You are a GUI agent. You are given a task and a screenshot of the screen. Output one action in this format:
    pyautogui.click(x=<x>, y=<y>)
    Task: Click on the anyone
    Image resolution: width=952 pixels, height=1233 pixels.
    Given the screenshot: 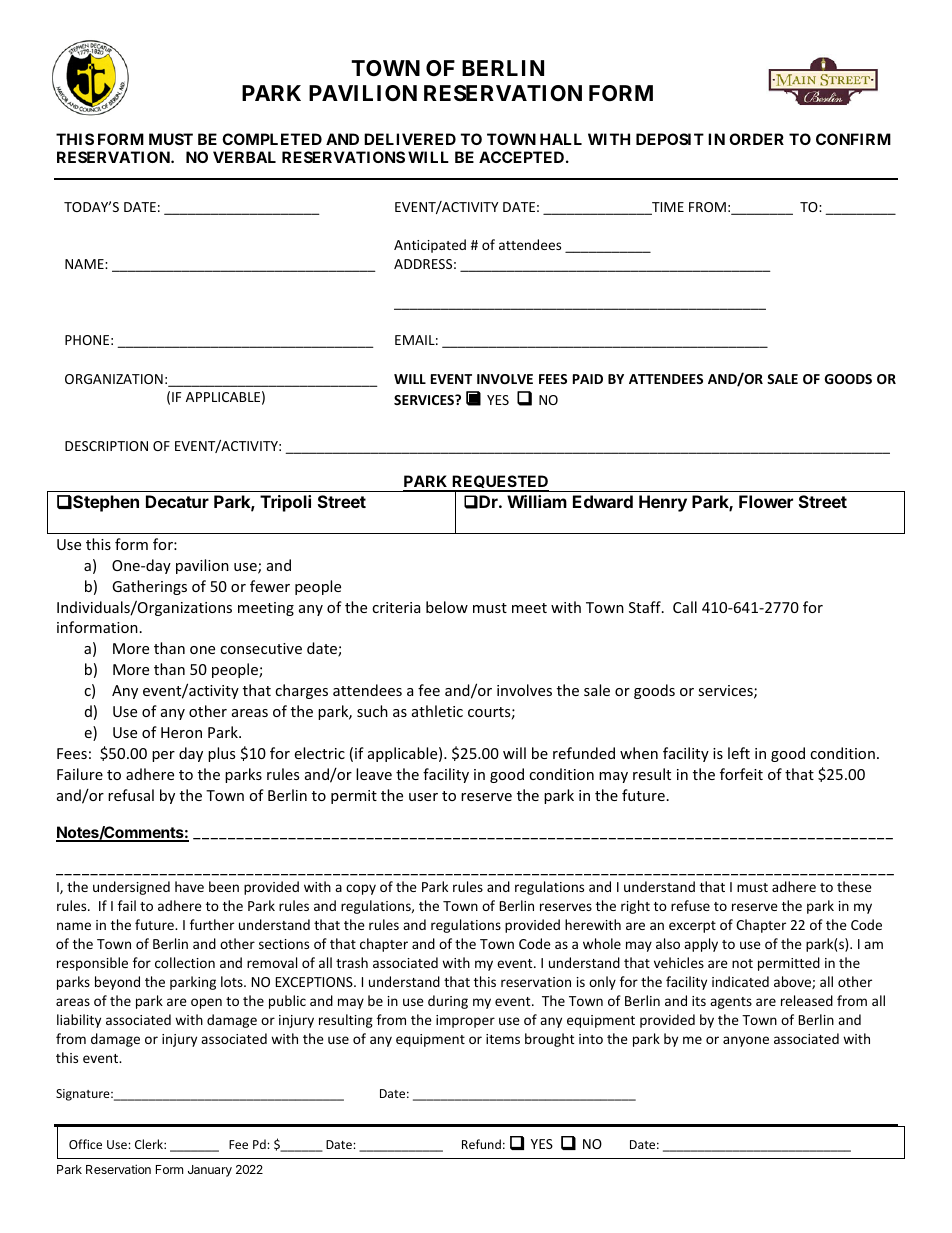 What is the action you would take?
    pyautogui.click(x=746, y=1041)
